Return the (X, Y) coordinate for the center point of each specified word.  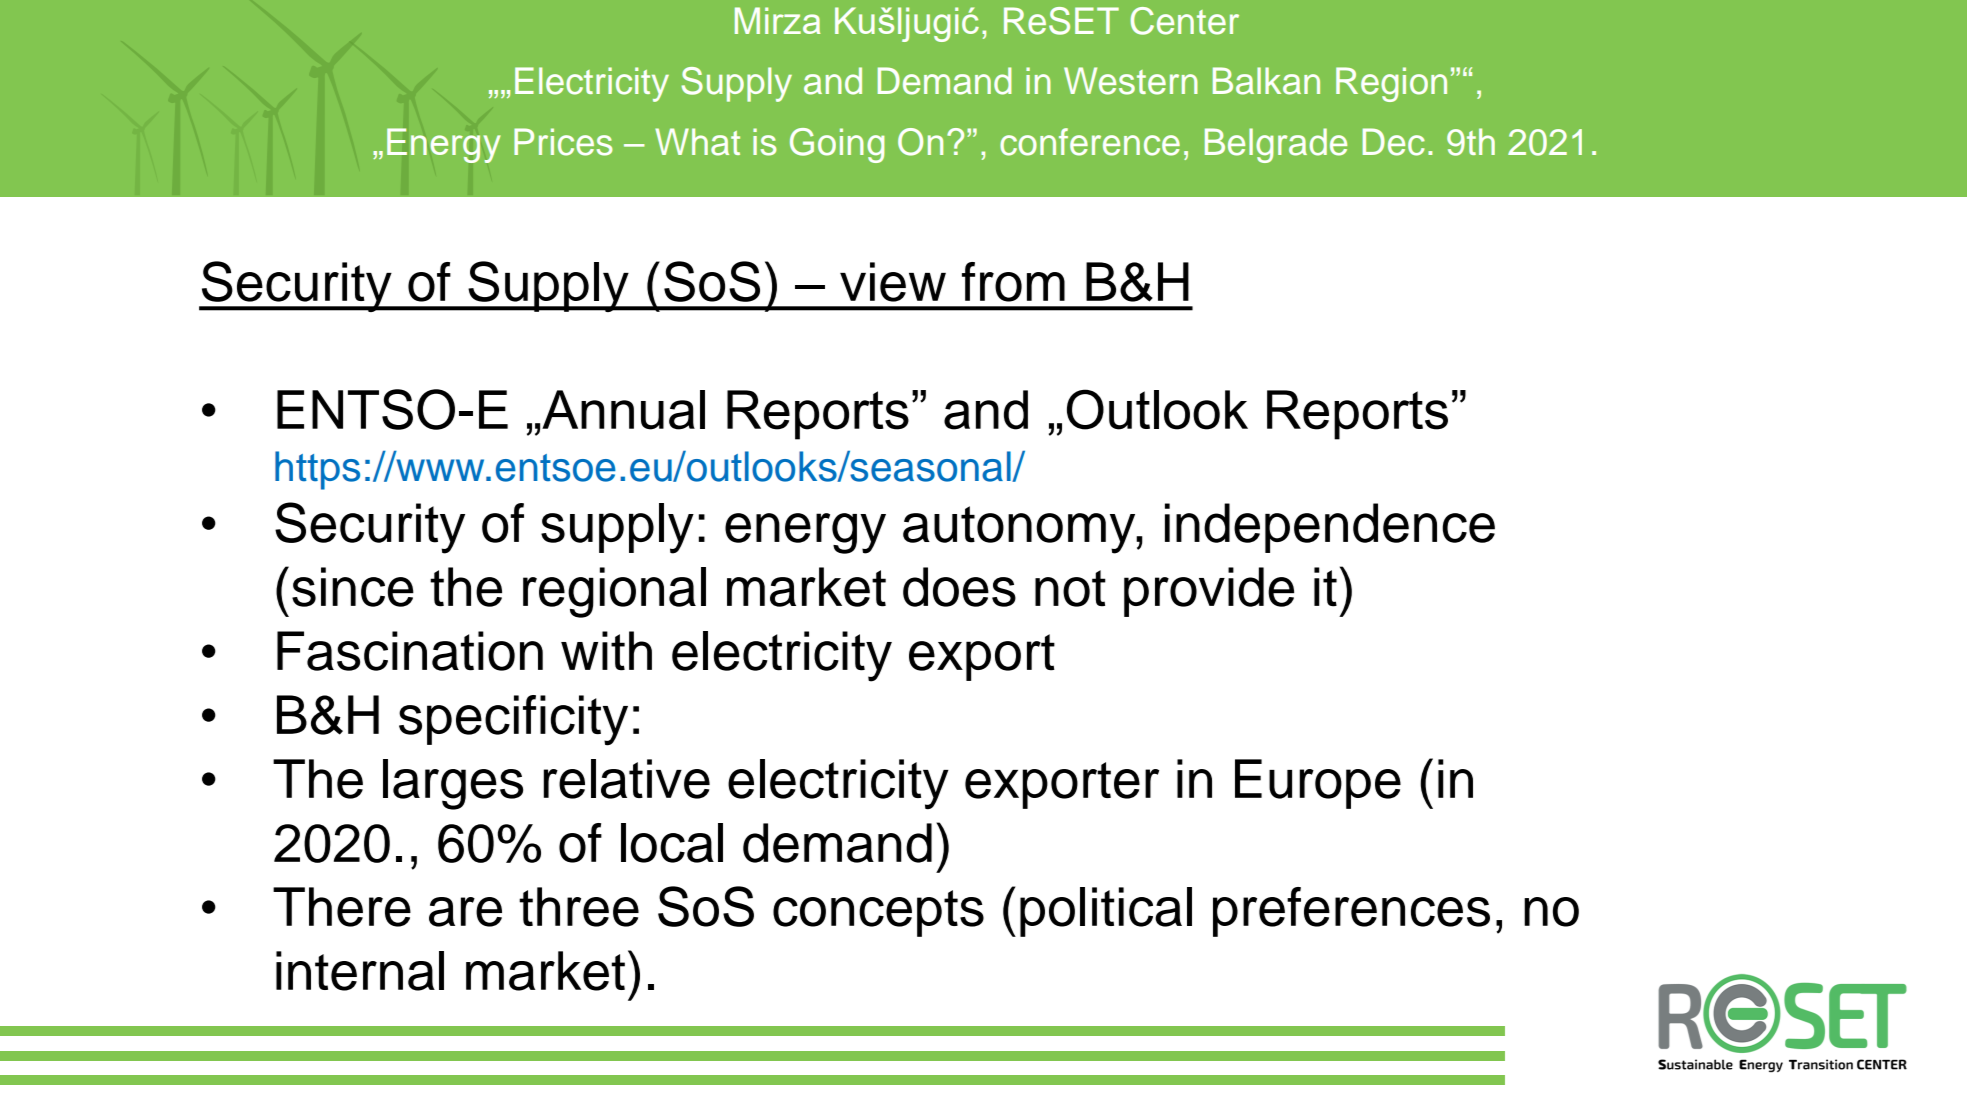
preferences (1351, 912)
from (1013, 282)
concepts (878, 913)
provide (1209, 592)
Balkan (1266, 81)
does (959, 587)
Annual (623, 410)
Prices (563, 142)
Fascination (410, 651)
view (893, 282)
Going (837, 145)
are (465, 912)
